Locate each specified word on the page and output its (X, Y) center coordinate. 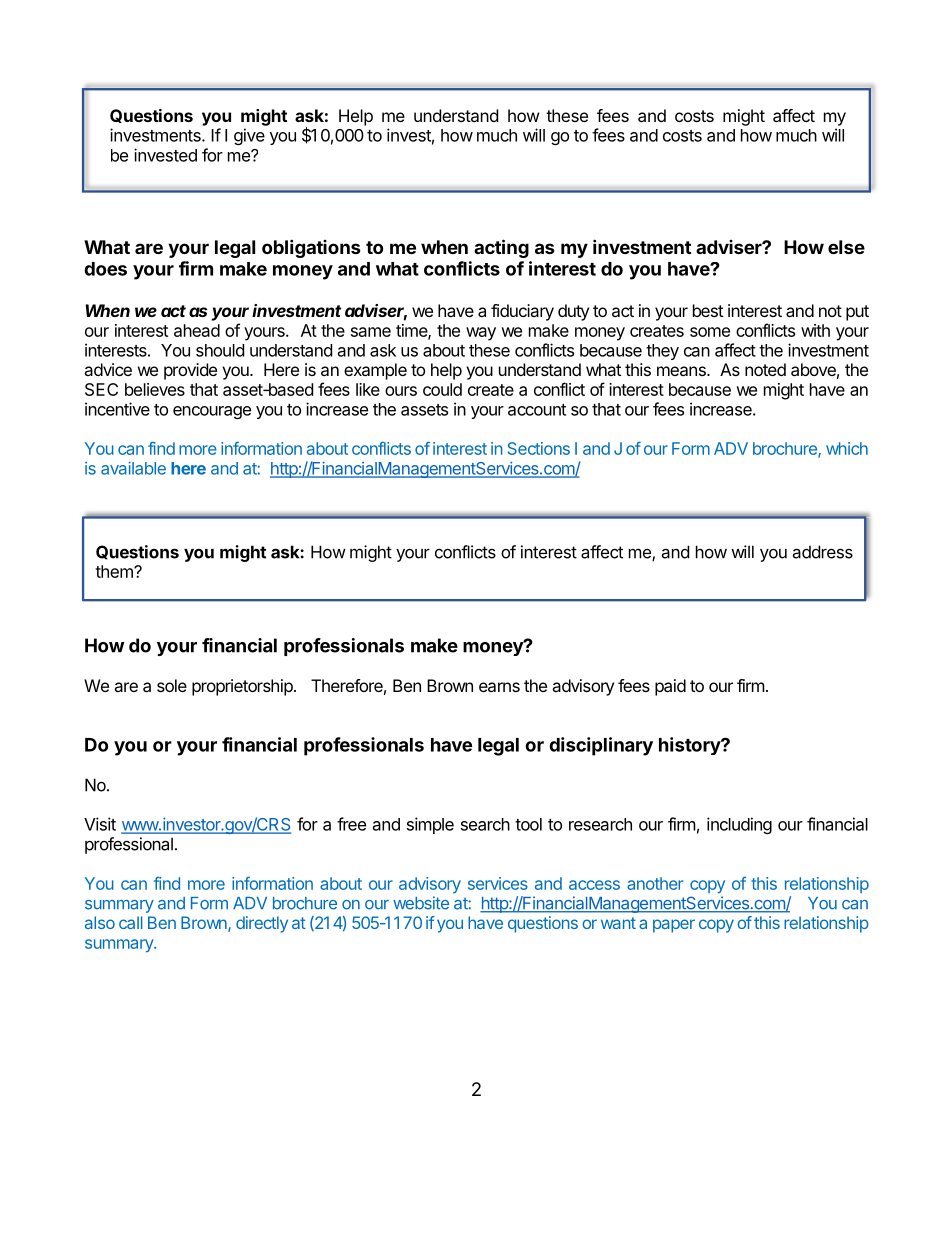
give (249, 136)
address (822, 552)
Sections (539, 448)
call (131, 922)
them (115, 571)
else (846, 247)
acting (501, 248)
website (421, 903)
